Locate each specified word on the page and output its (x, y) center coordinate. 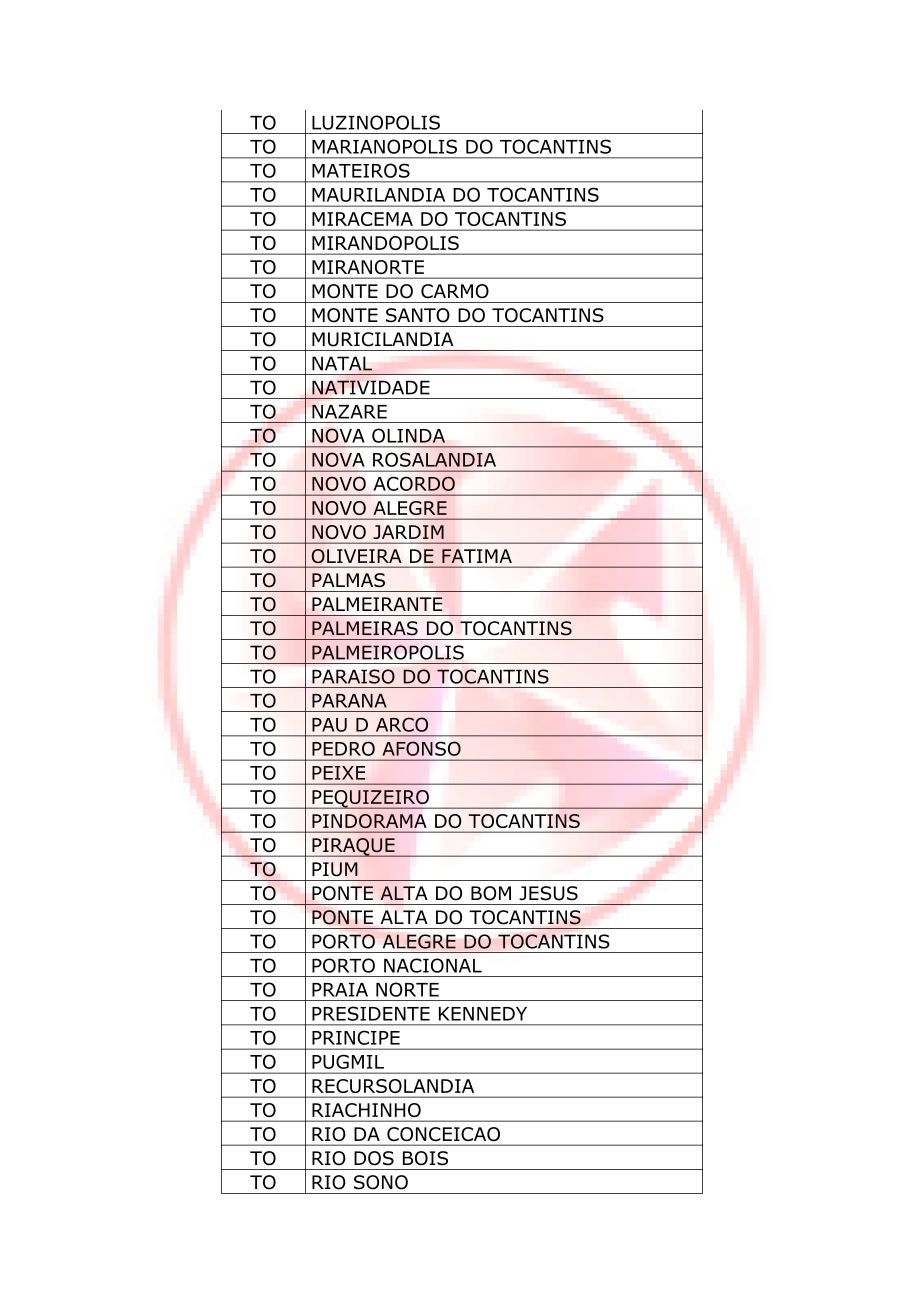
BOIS (425, 1158)
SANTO (418, 315)
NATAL (342, 363)
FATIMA (477, 556)
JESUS (548, 893)
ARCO (402, 724)
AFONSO (421, 748)
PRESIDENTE (371, 1013)
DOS (374, 1158)
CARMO (455, 291)
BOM (491, 893)
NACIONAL (433, 965)
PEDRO (343, 748)
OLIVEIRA (356, 556)
